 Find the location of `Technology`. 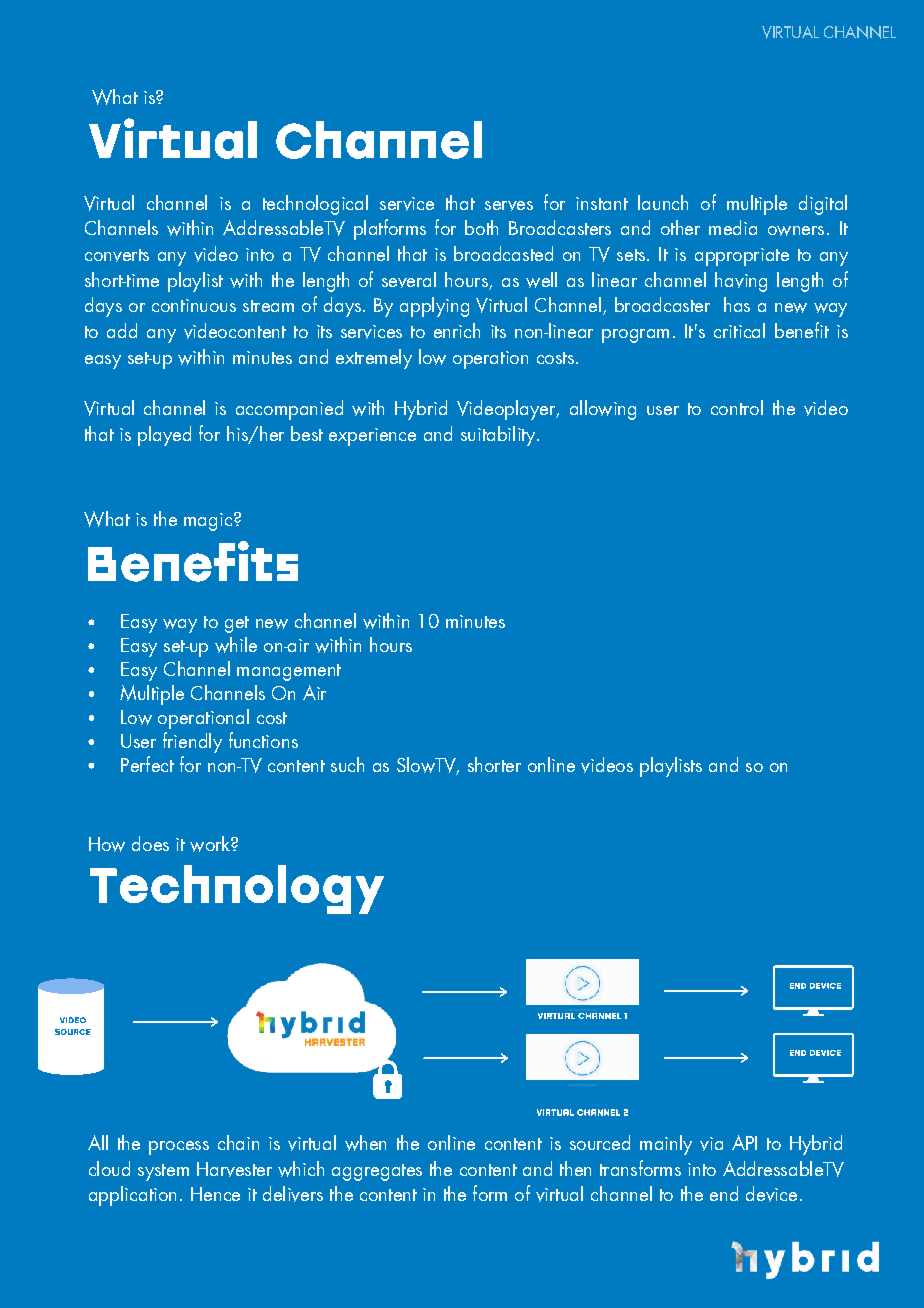

Technology is located at coordinates (237, 889).
